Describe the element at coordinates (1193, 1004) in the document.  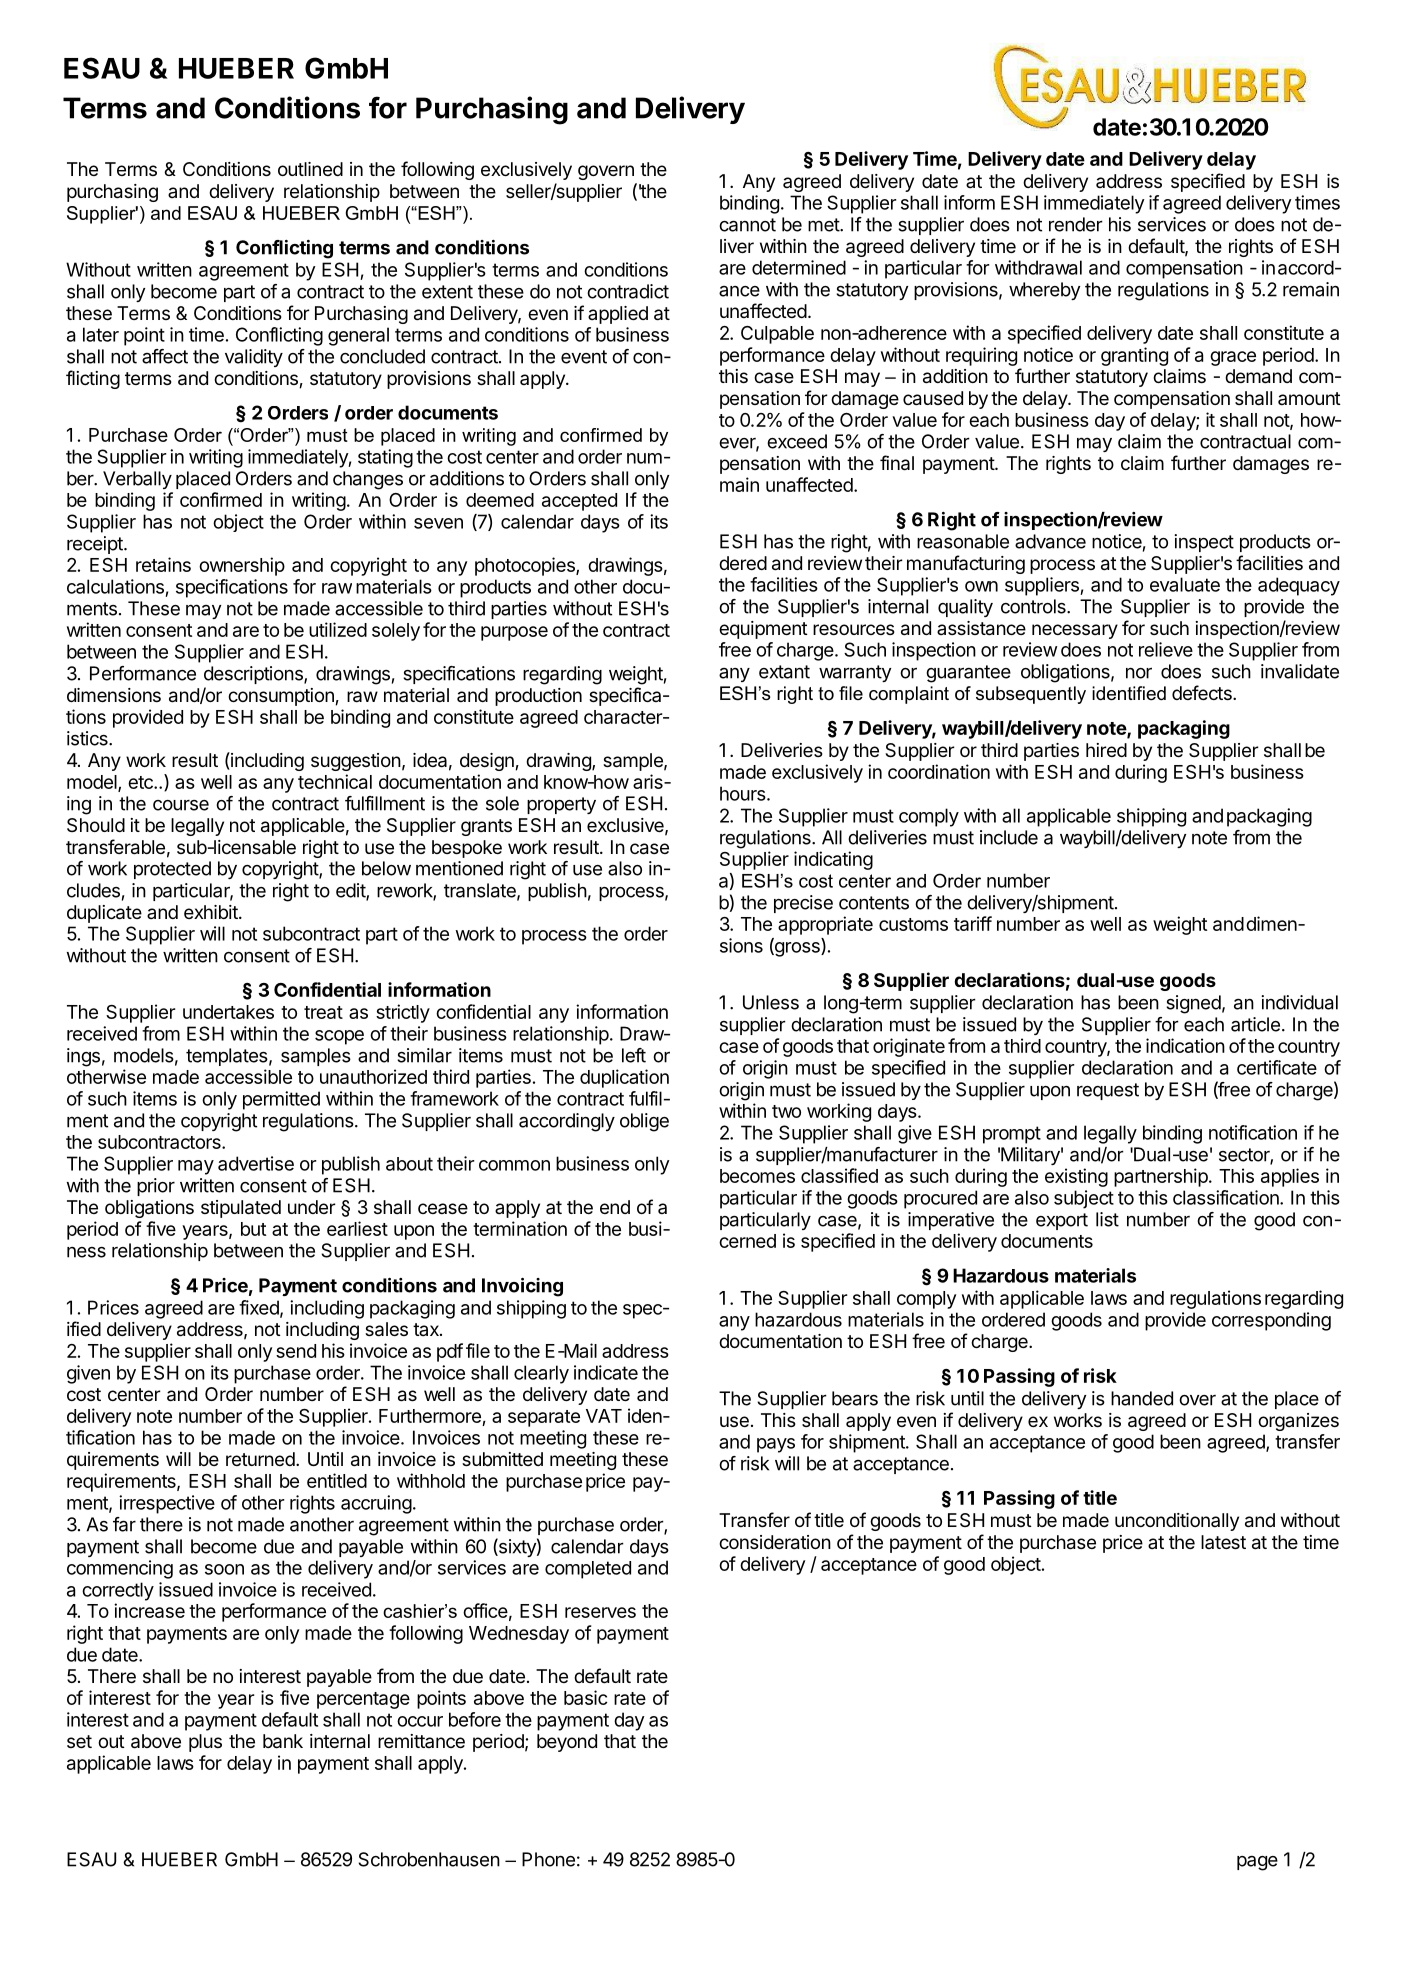
I see `signed` at that location.
